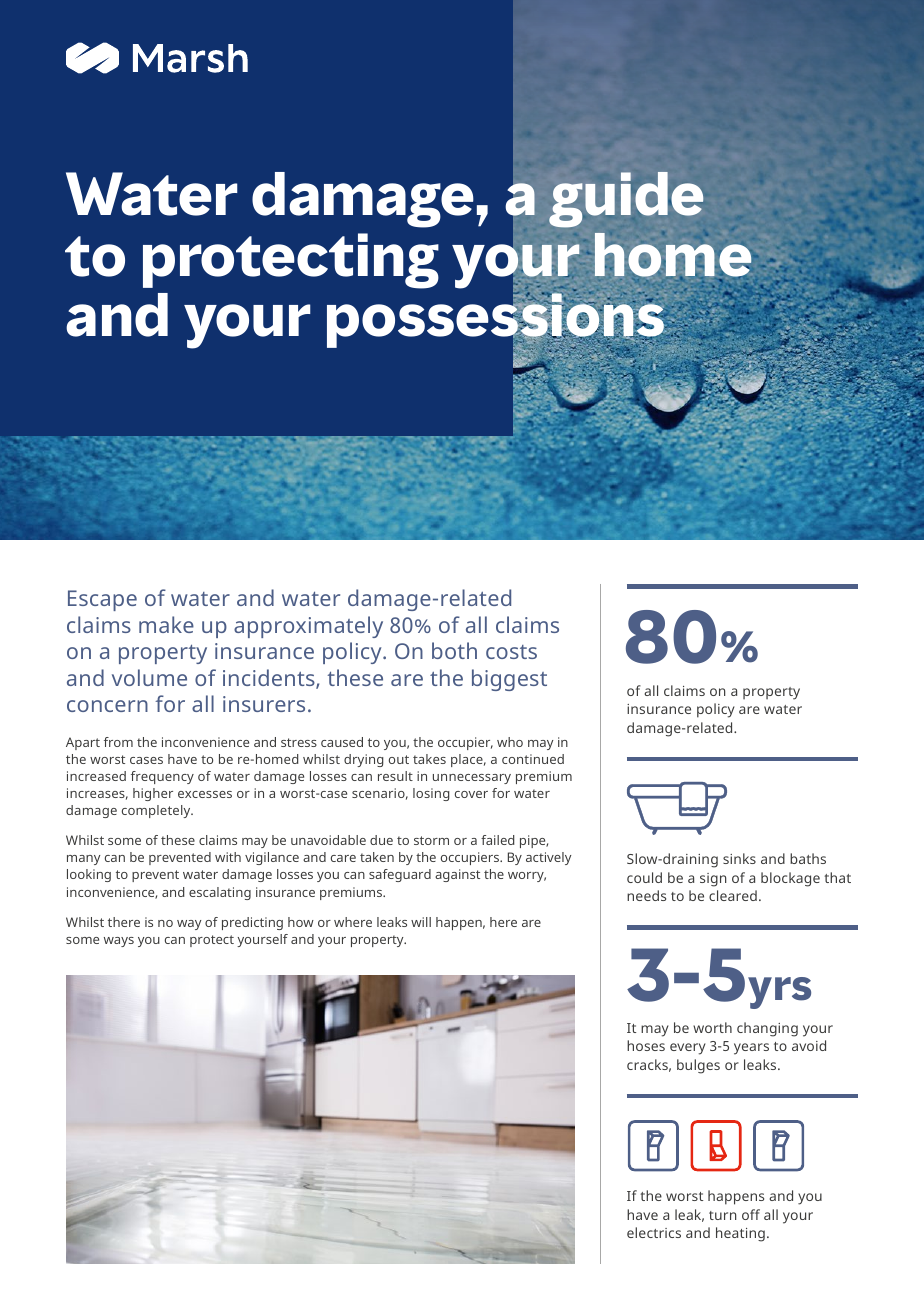  I want to click on Escape, so click(102, 600).
